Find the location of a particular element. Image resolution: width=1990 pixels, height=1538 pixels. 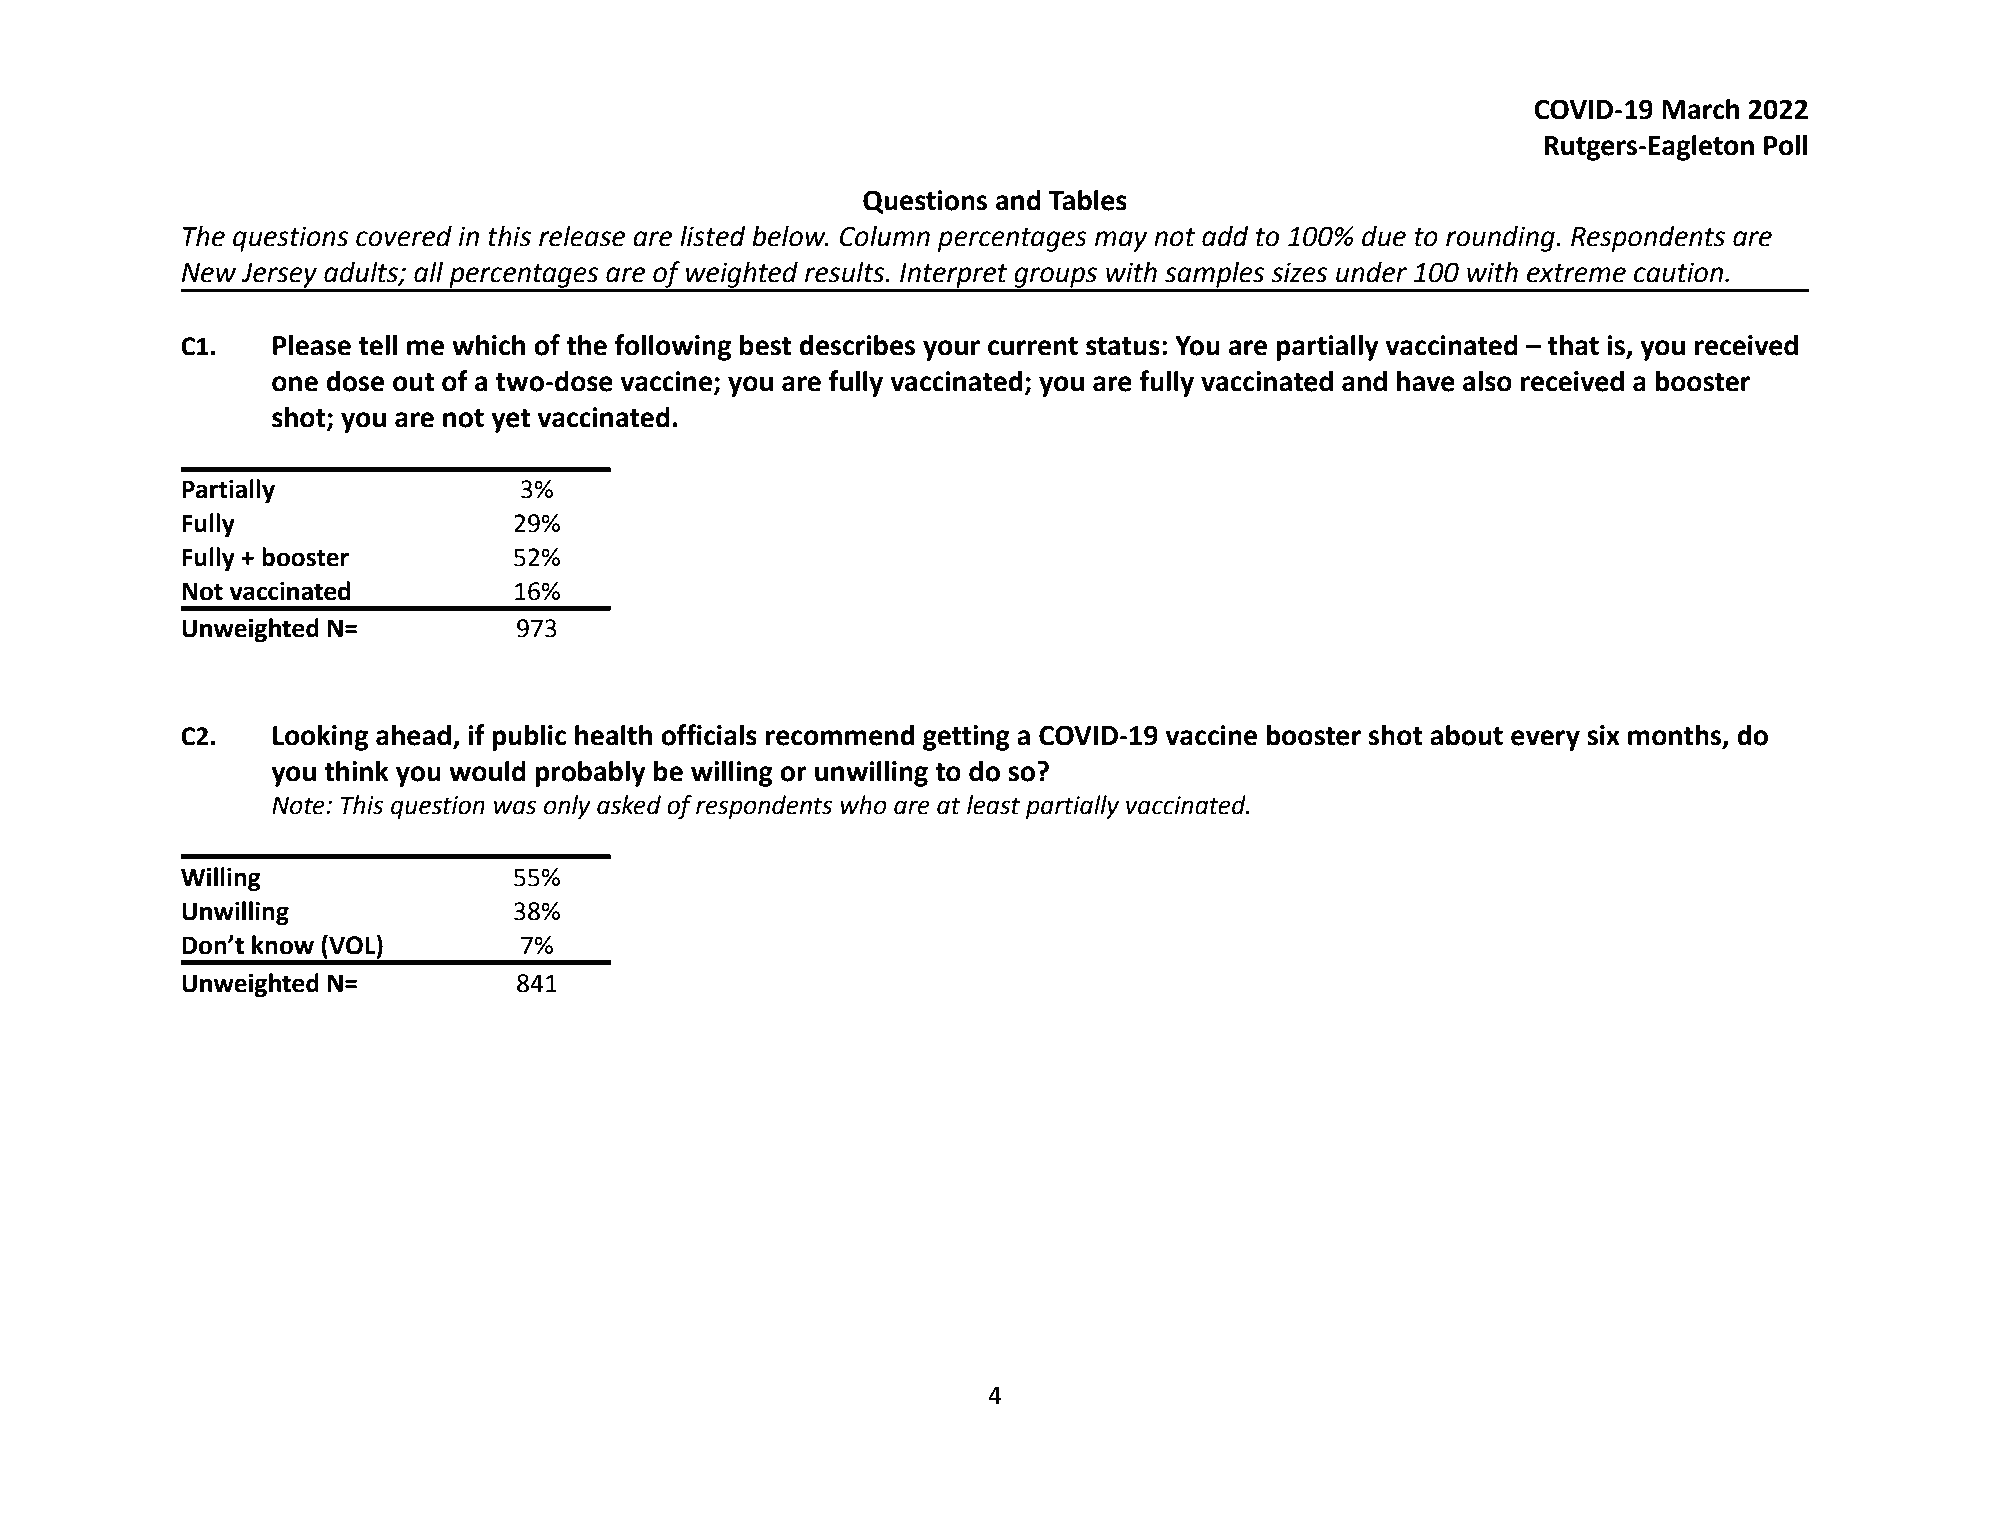

Tables is located at coordinates (1088, 200).
